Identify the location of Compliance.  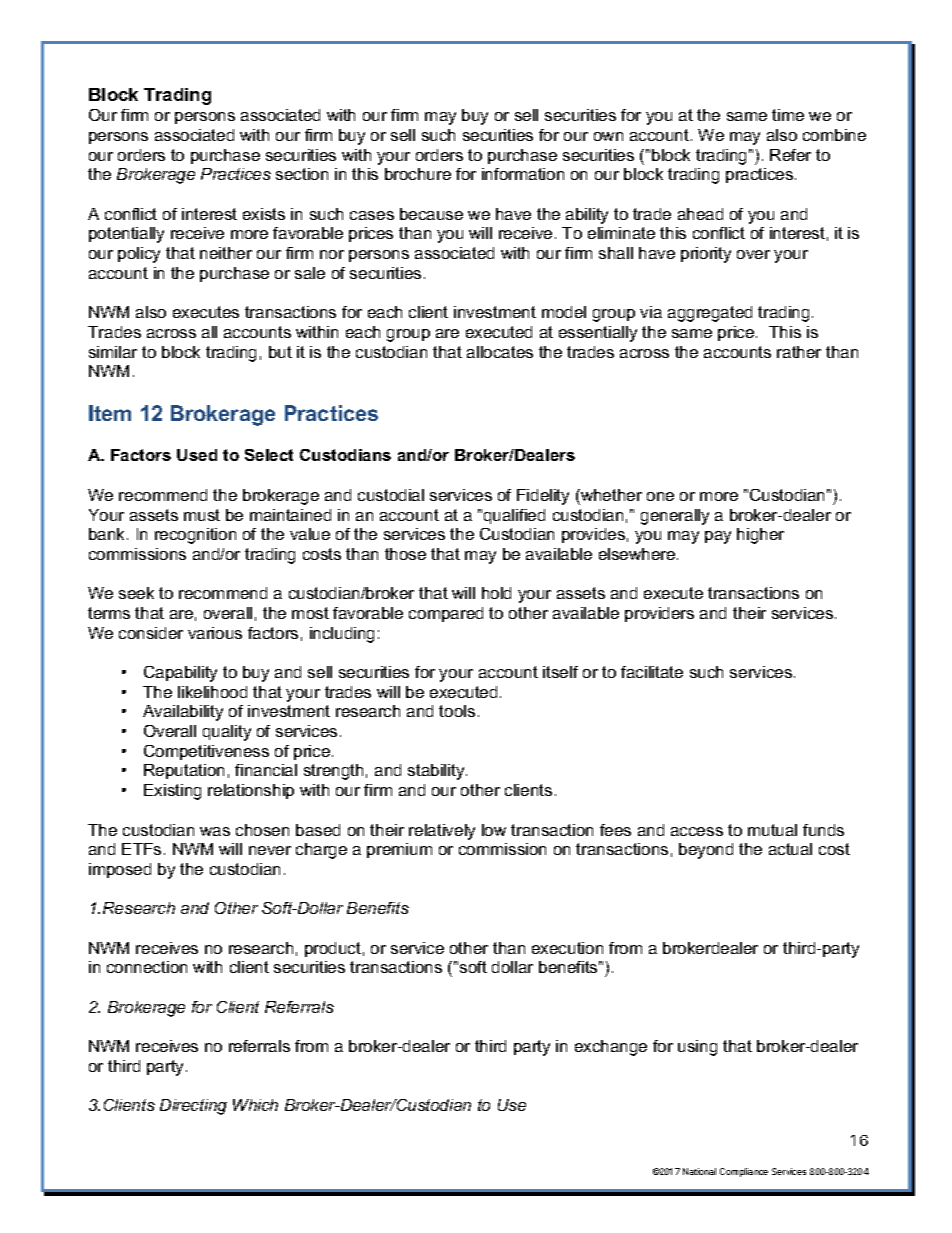
(744, 1172).
